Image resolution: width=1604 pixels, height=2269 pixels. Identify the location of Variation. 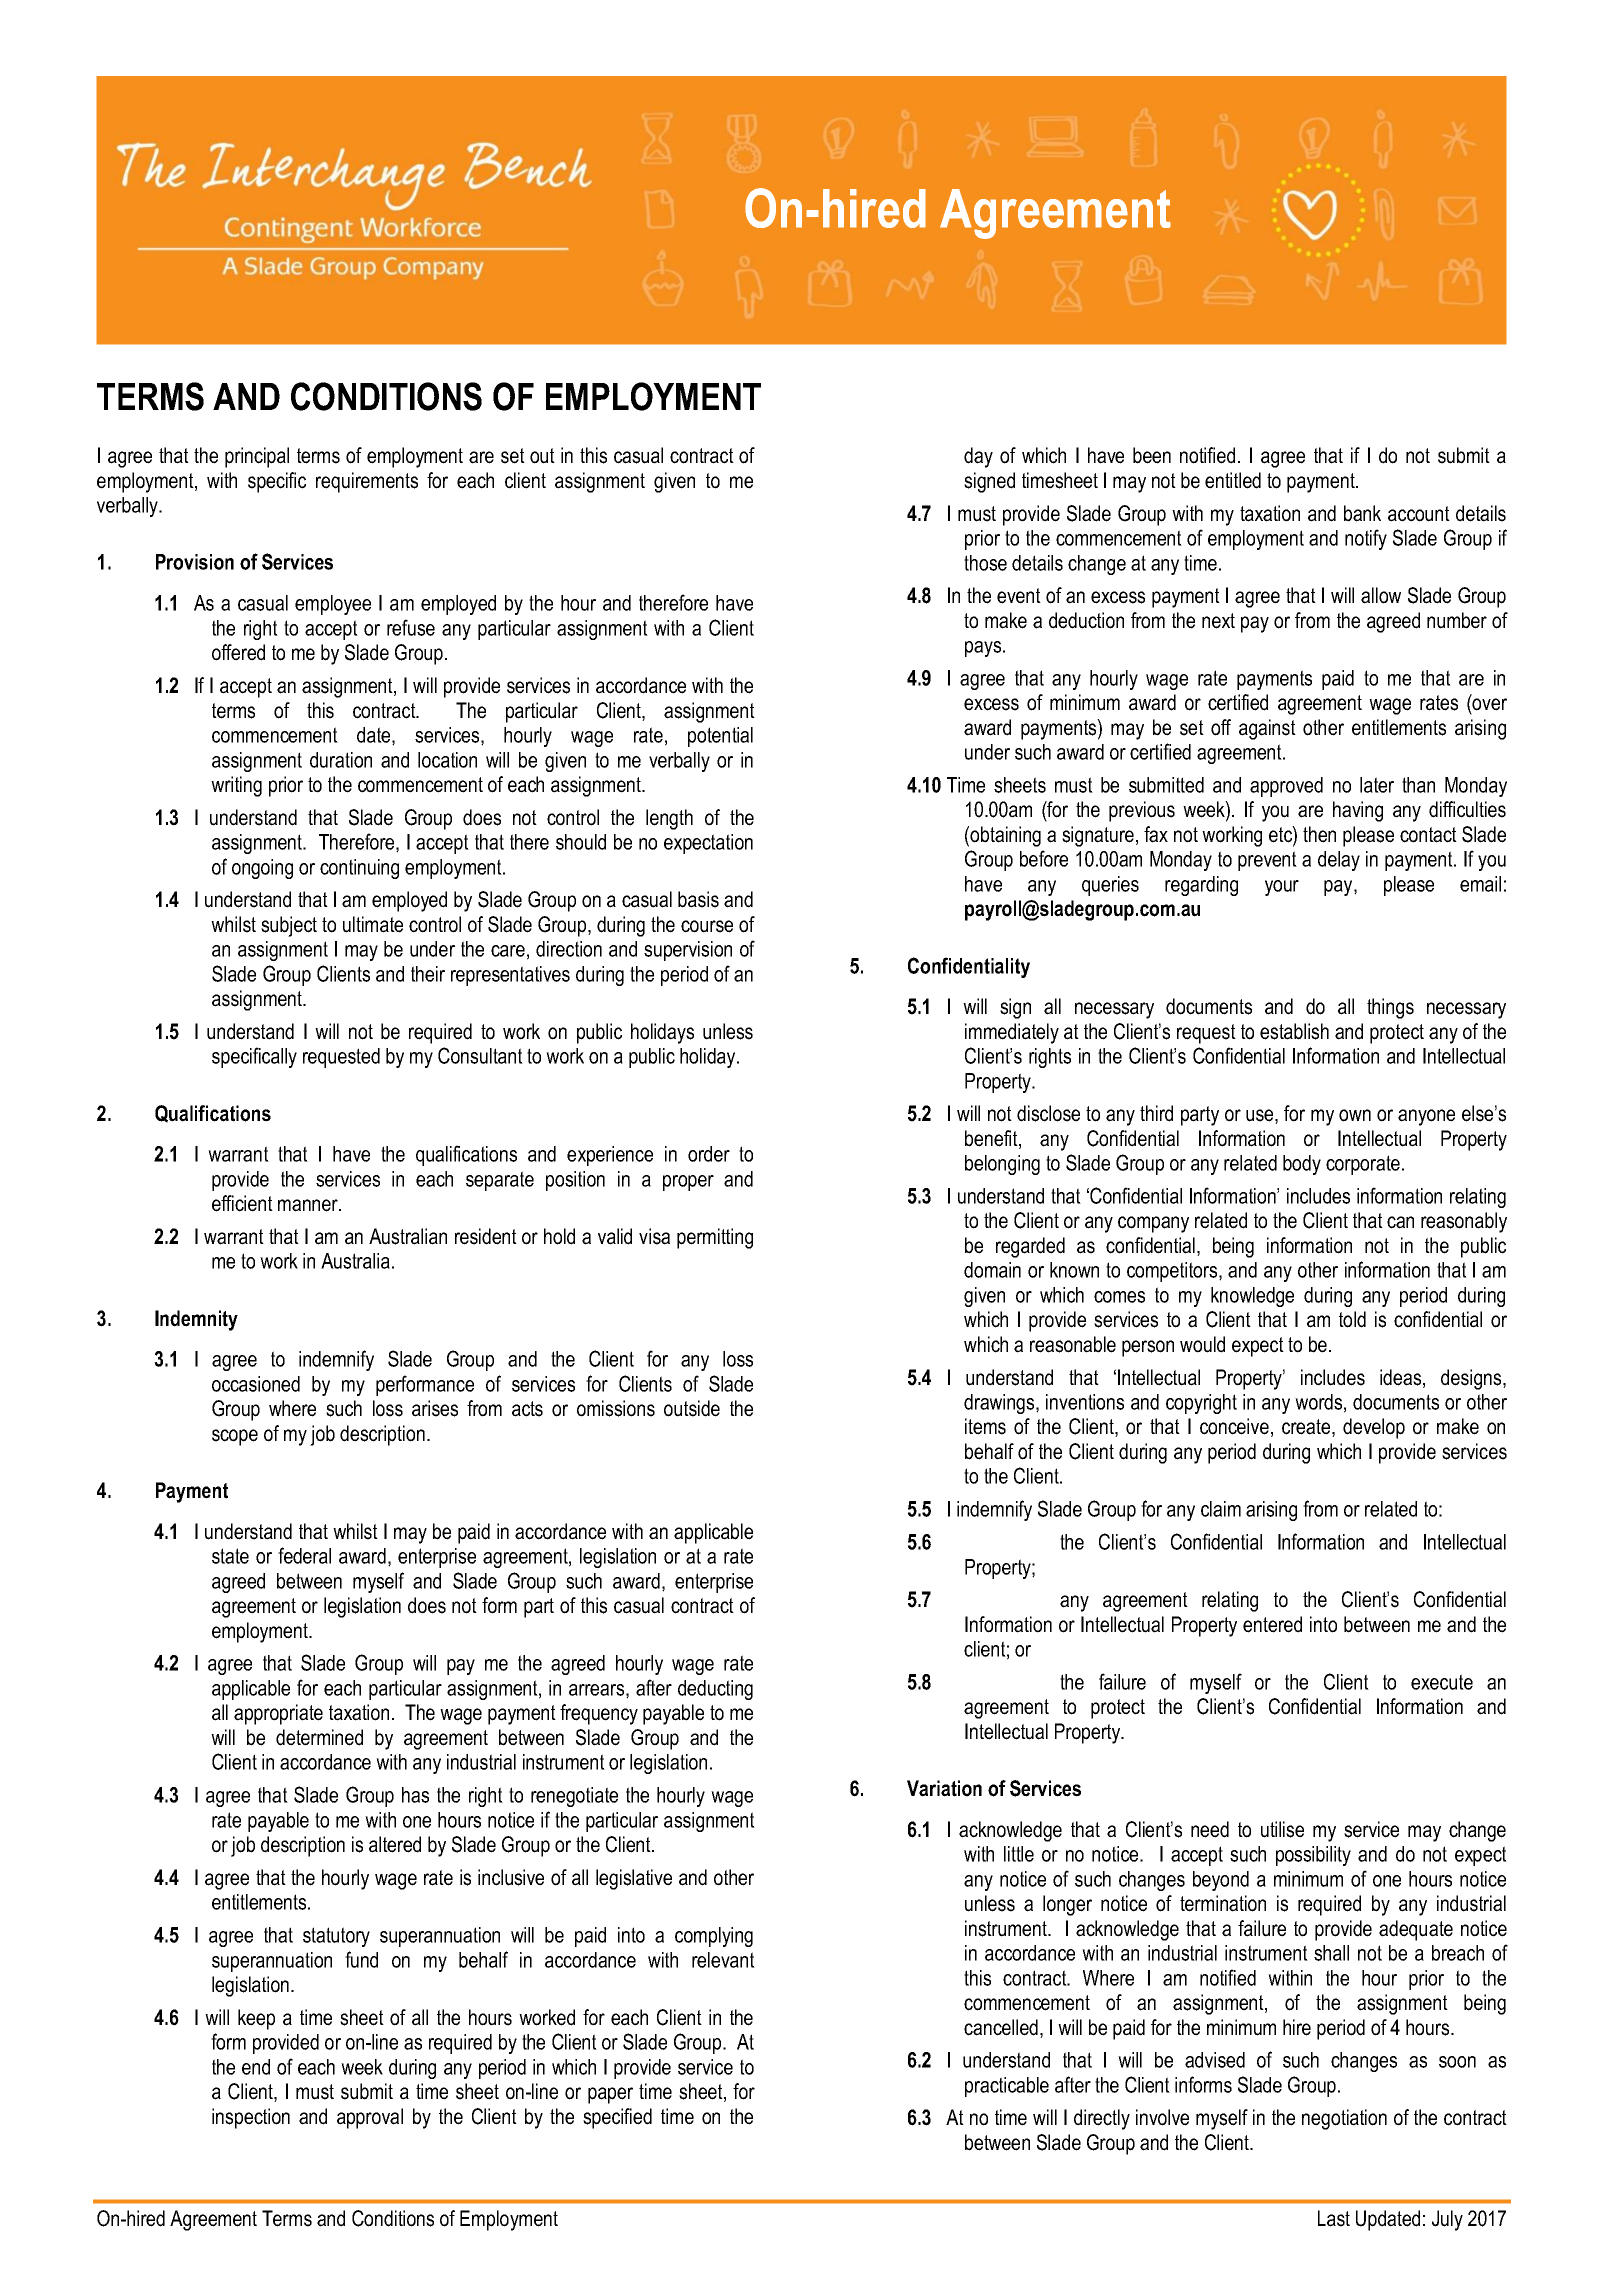
(944, 1788).
